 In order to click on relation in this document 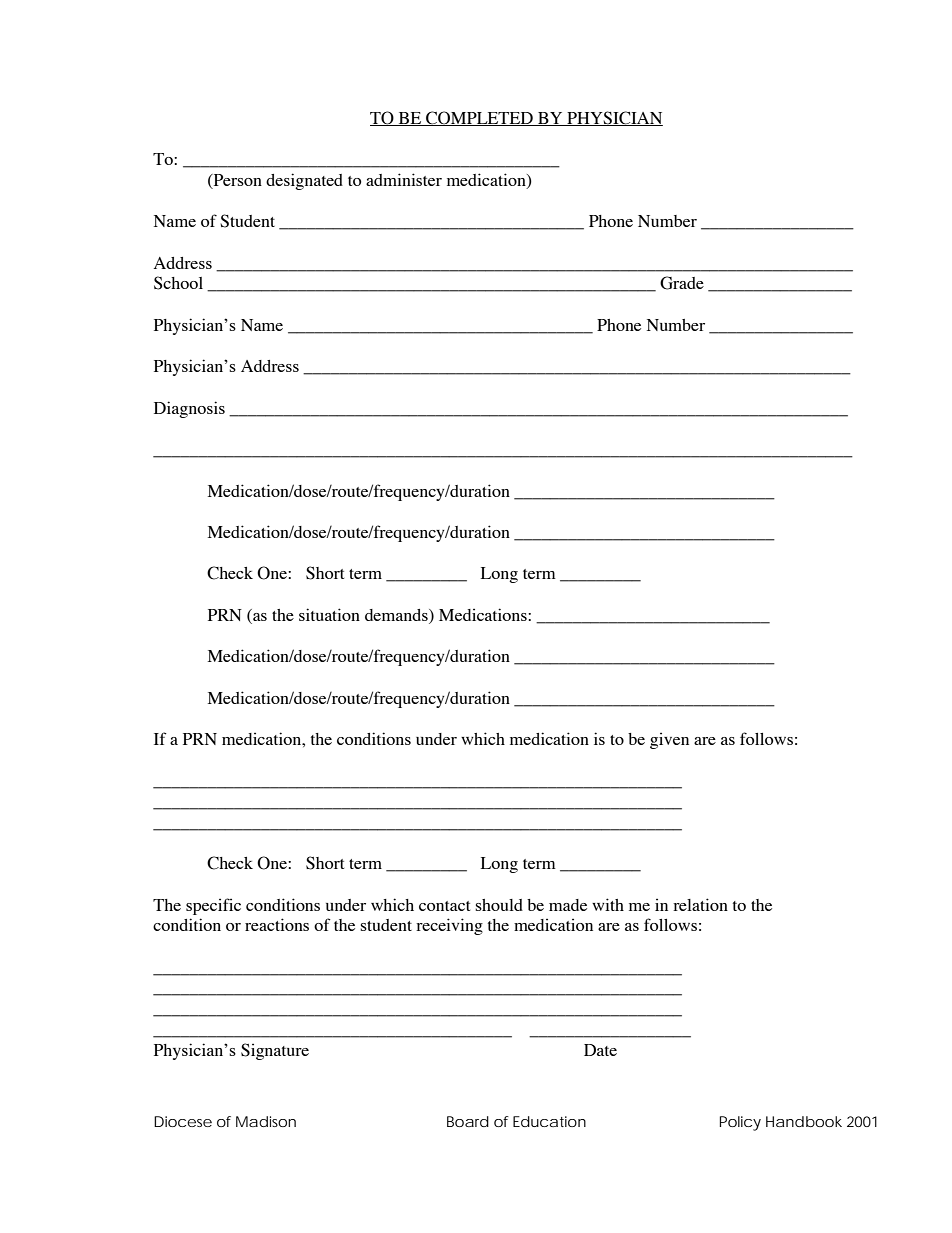, I will do `click(700, 904)`.
